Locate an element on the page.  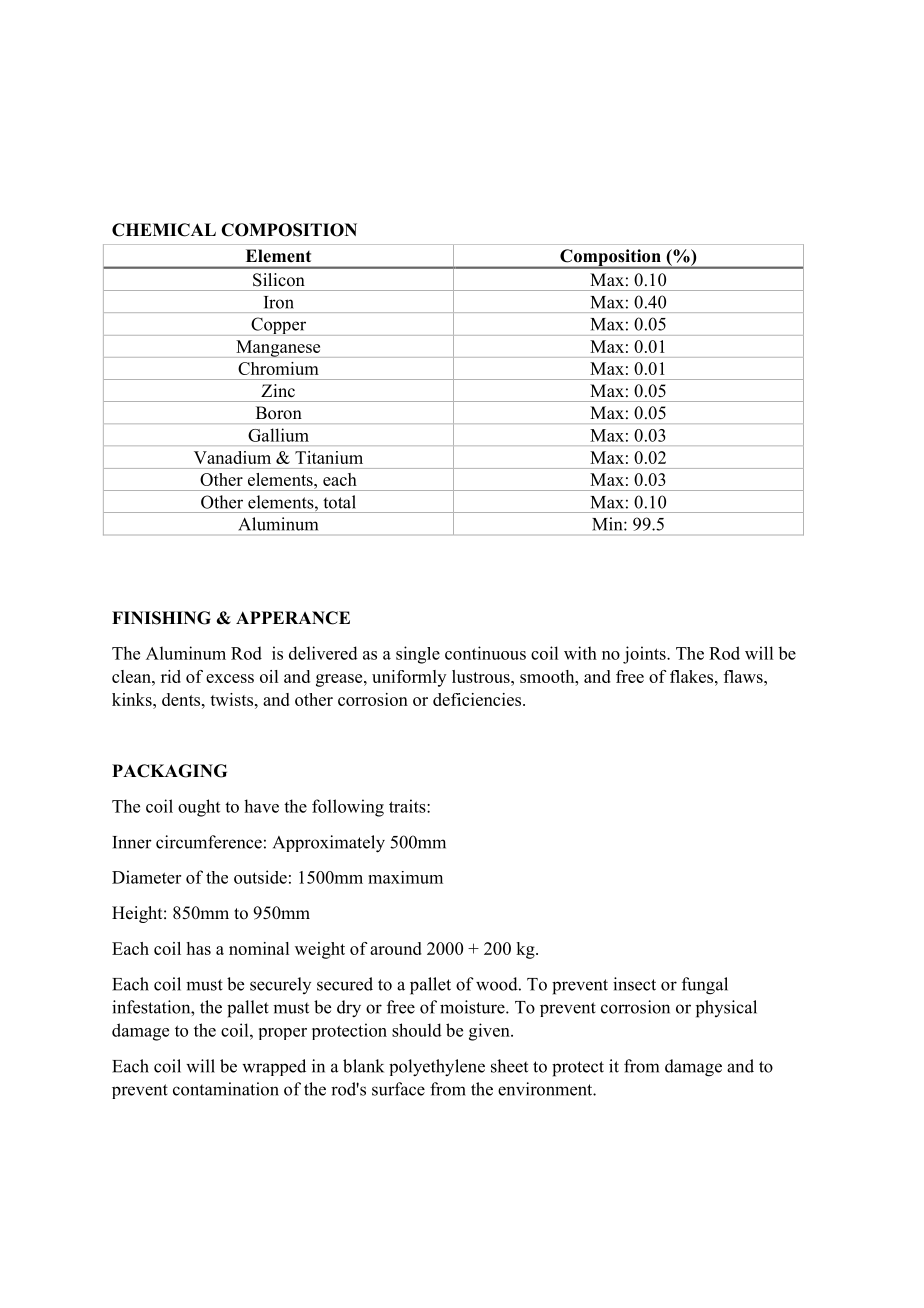
contamination is located at coordinates (226, 1089).
